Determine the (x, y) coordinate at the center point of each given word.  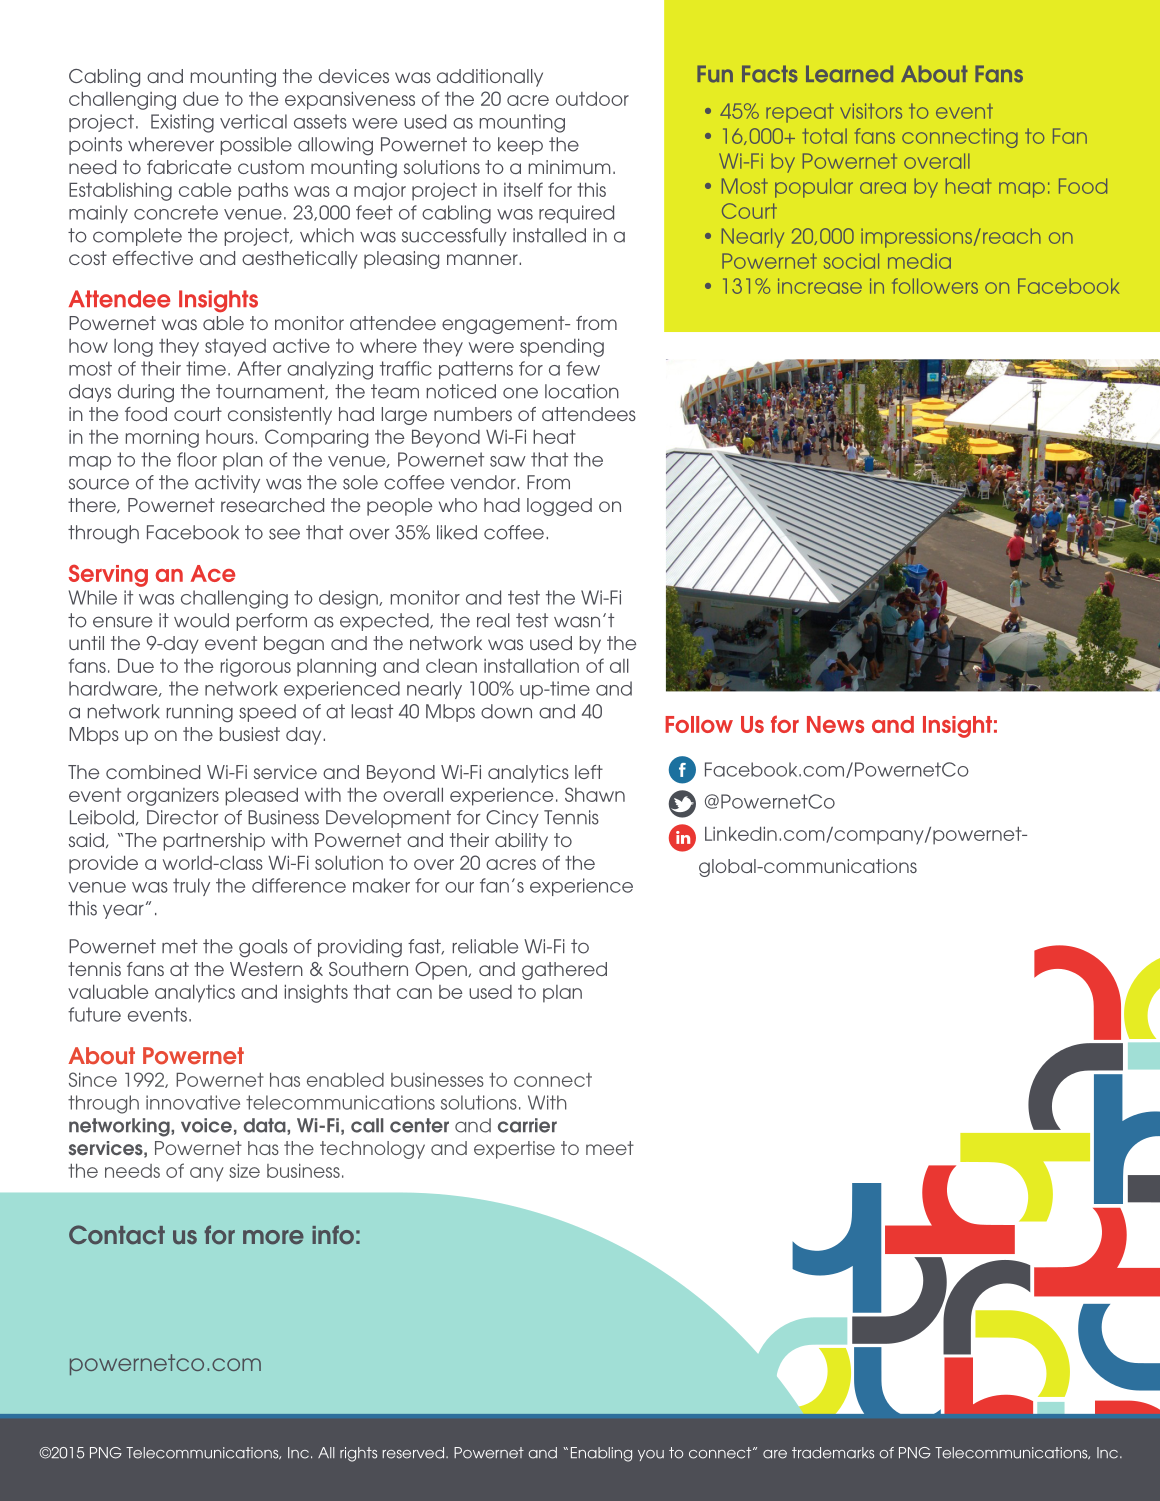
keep (520, 146)
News (835, 724)
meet (610, 1148)
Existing (182, 123)
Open (442, 971)
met (180, 946)
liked (457, 532)
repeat (800, 113)
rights (358, 1454)
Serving (108, 575)
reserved (415, 1453)
